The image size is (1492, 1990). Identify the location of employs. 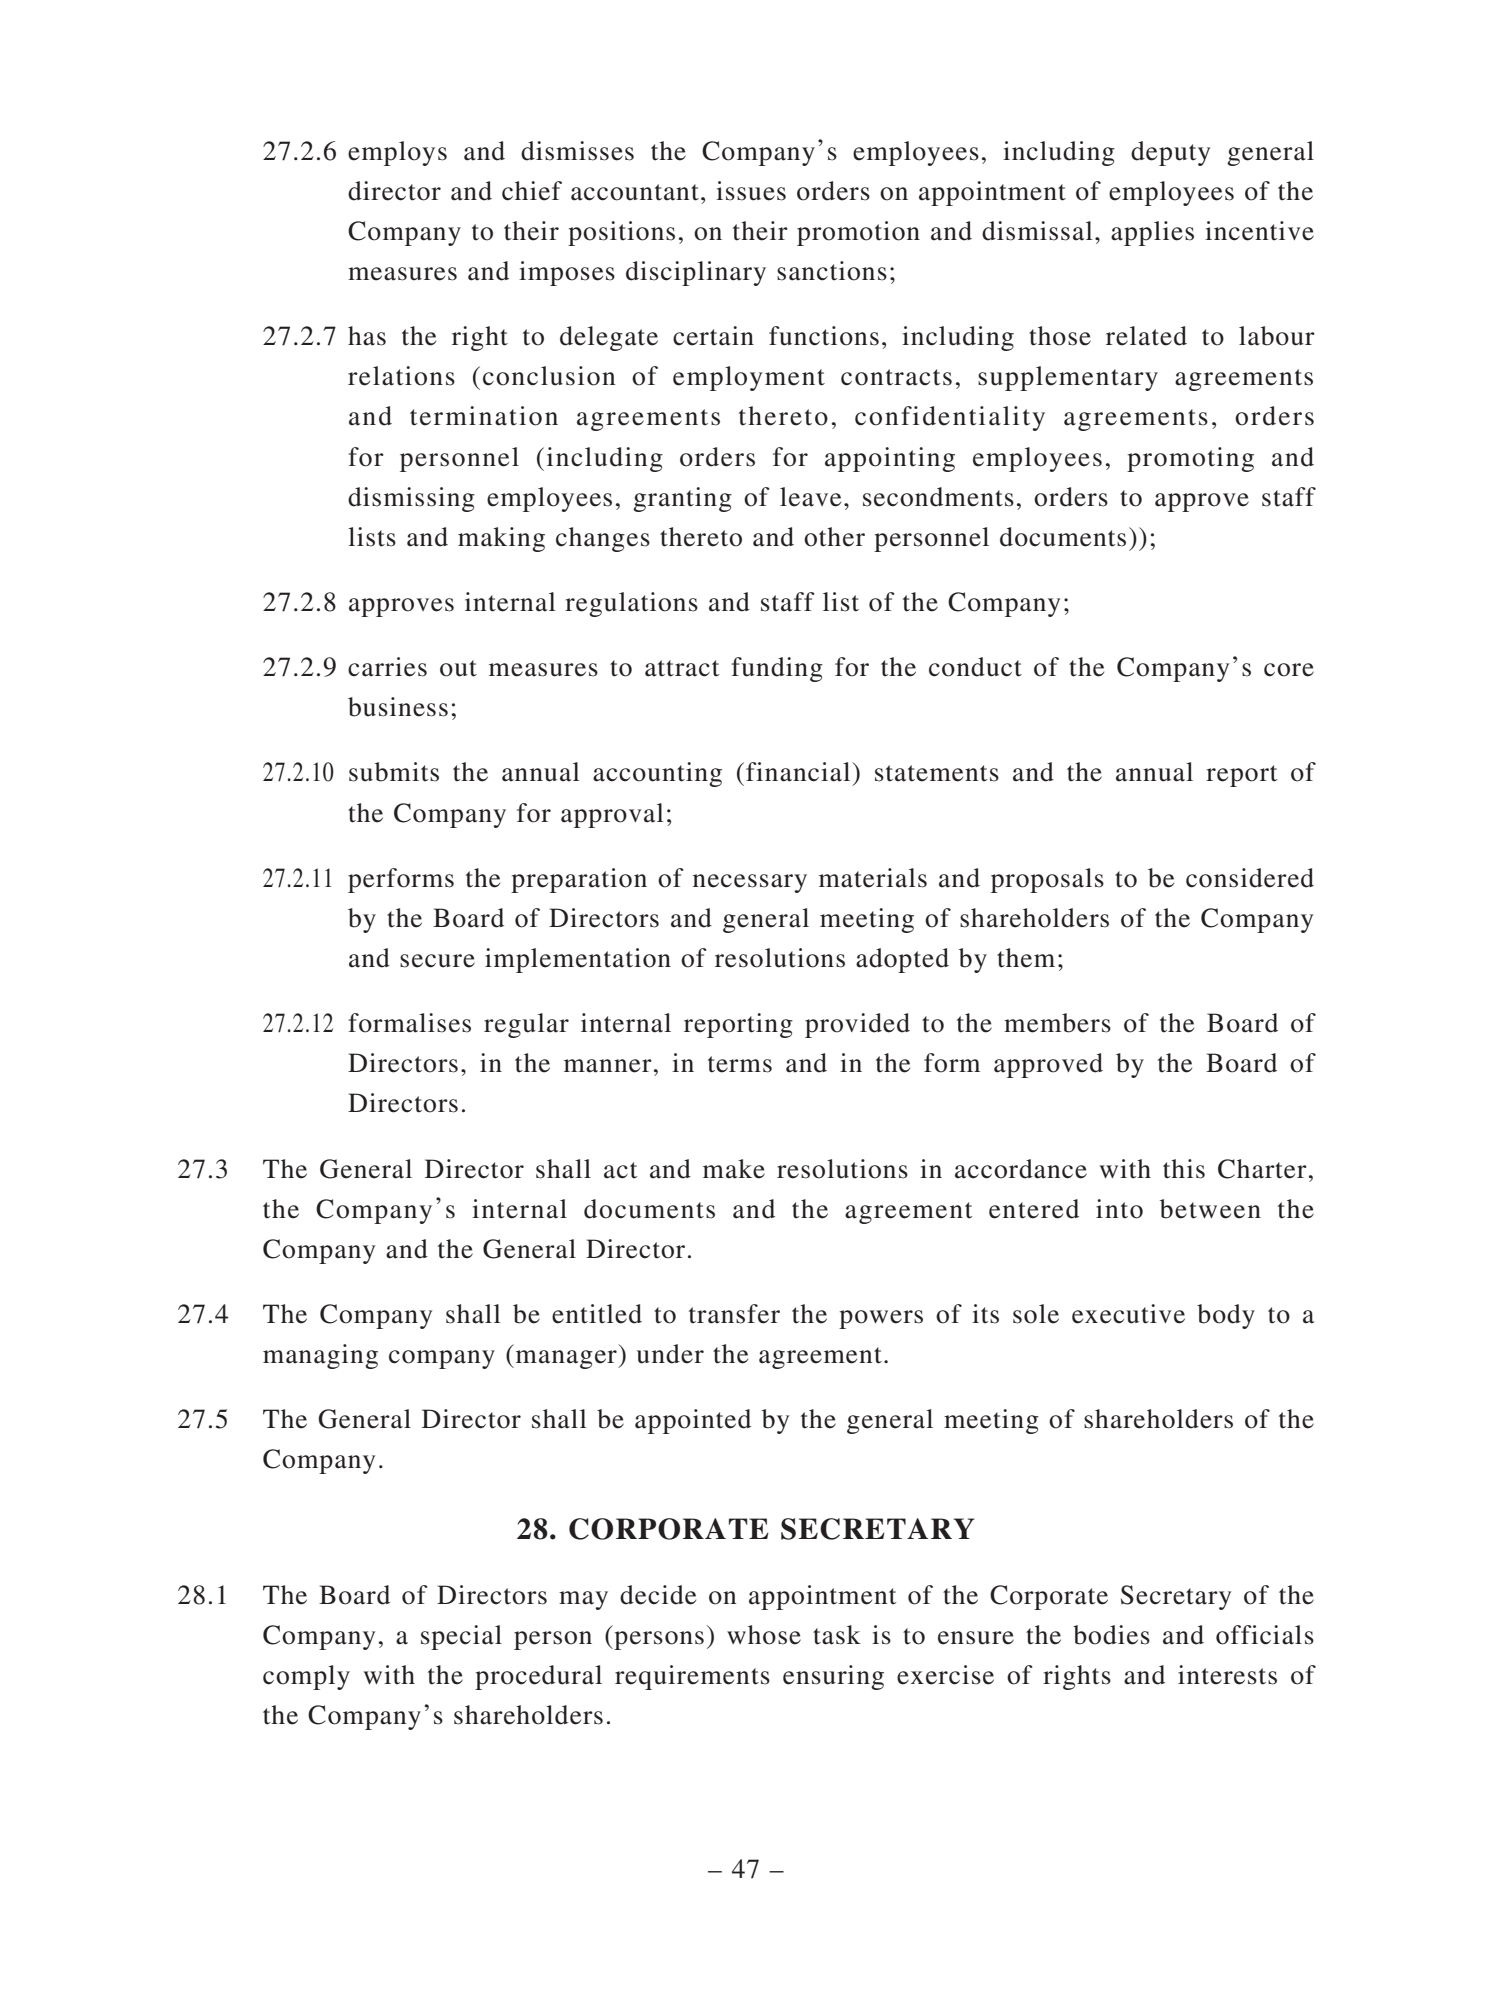
(397, 153).
